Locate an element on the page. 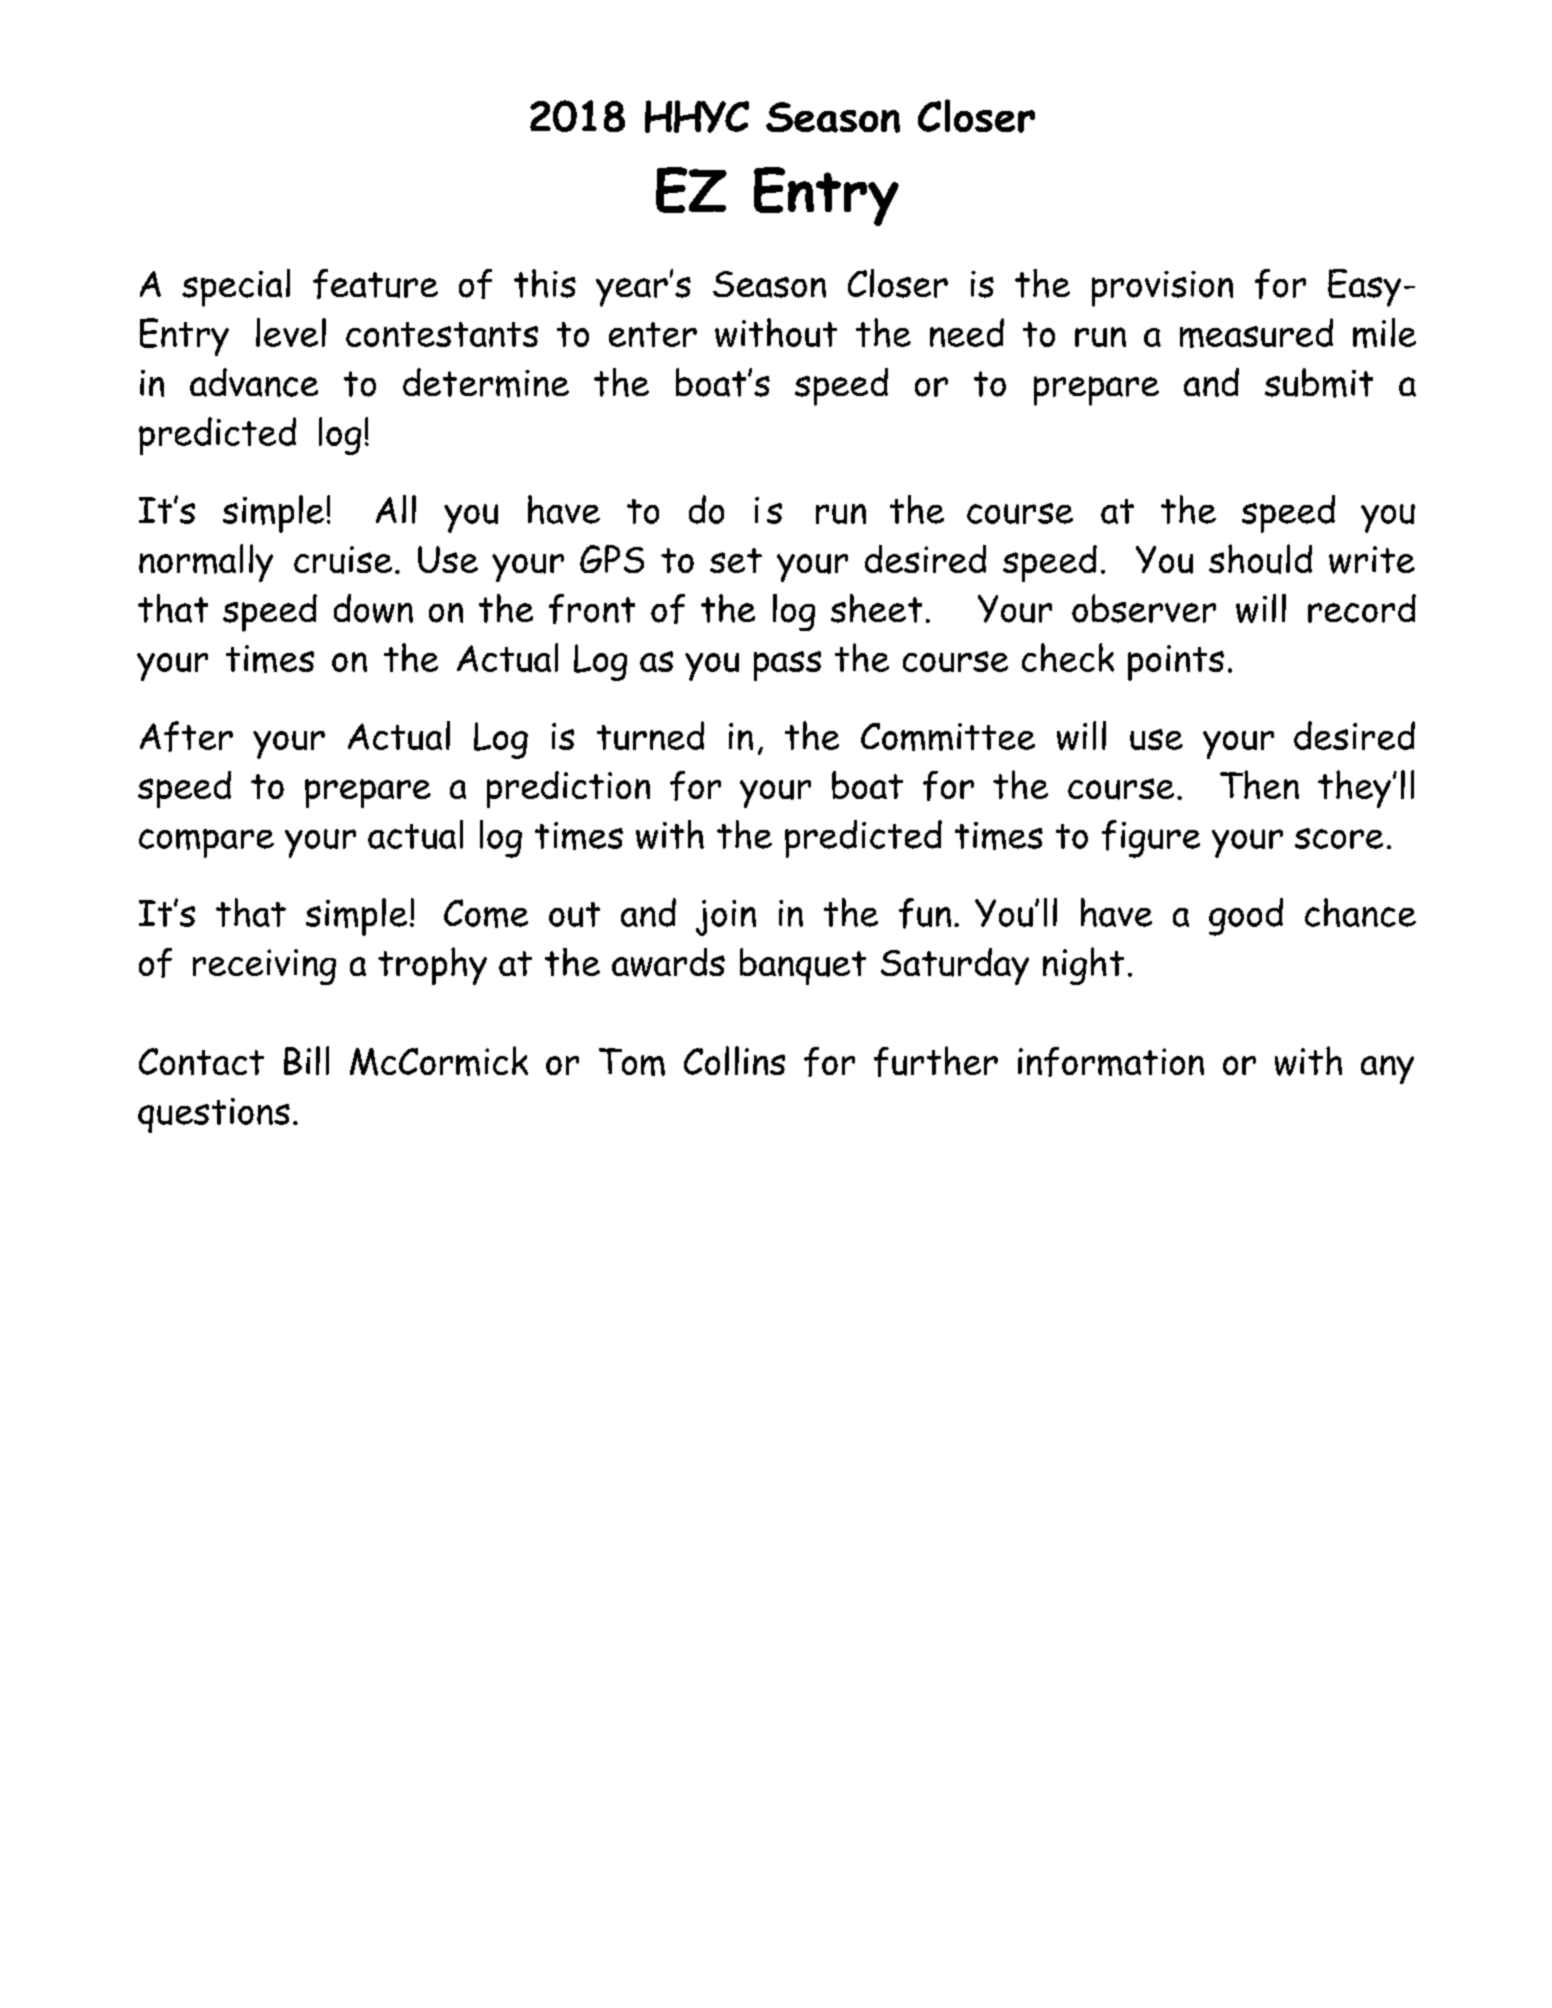 The image size is (1552, 2008). set is located at coordinates (736, 560).
